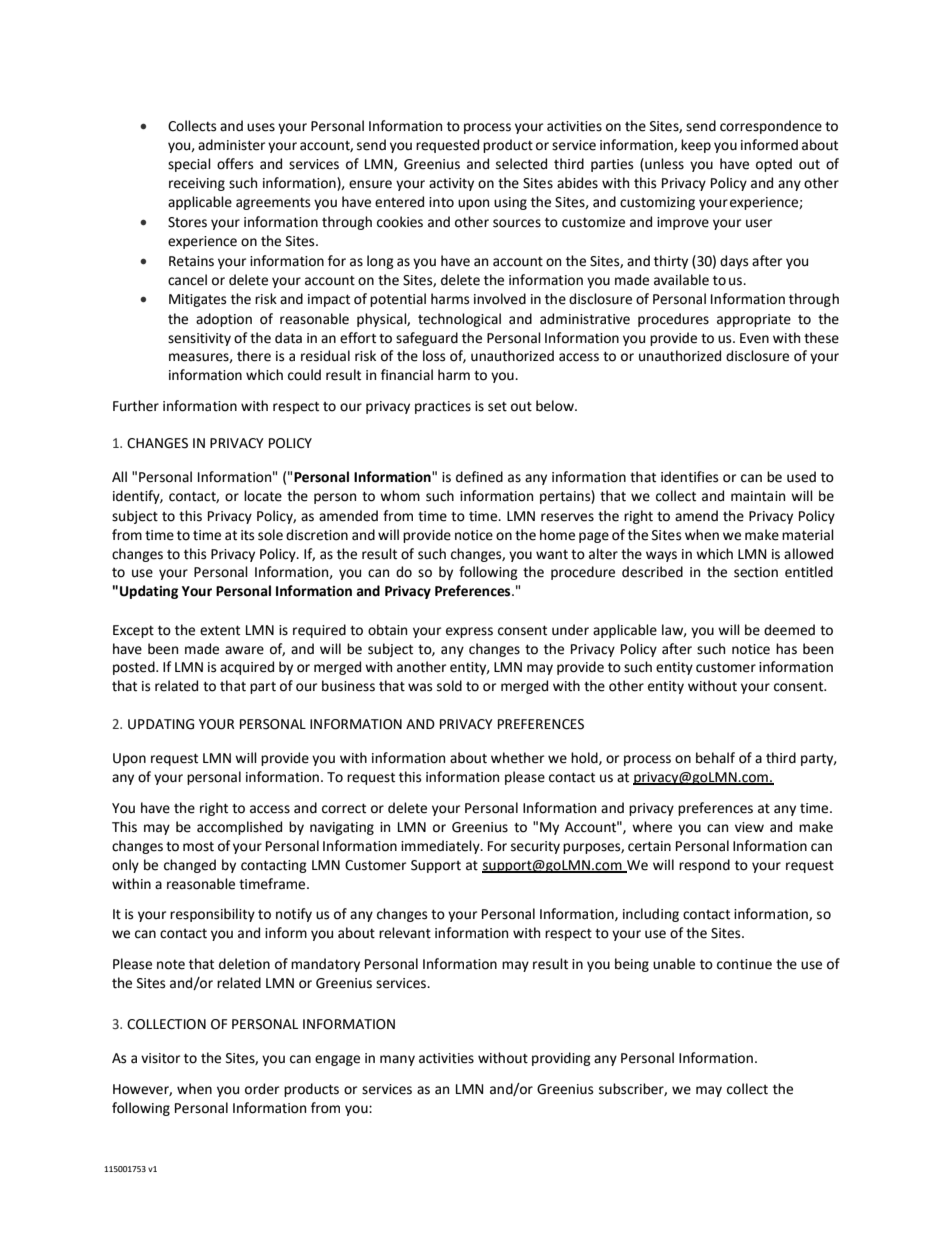 The width and height of the page is (952, 1233). What do you see at coordinates (449, 686) in the page?
I see `sold` at bounding box center [449, 686].
